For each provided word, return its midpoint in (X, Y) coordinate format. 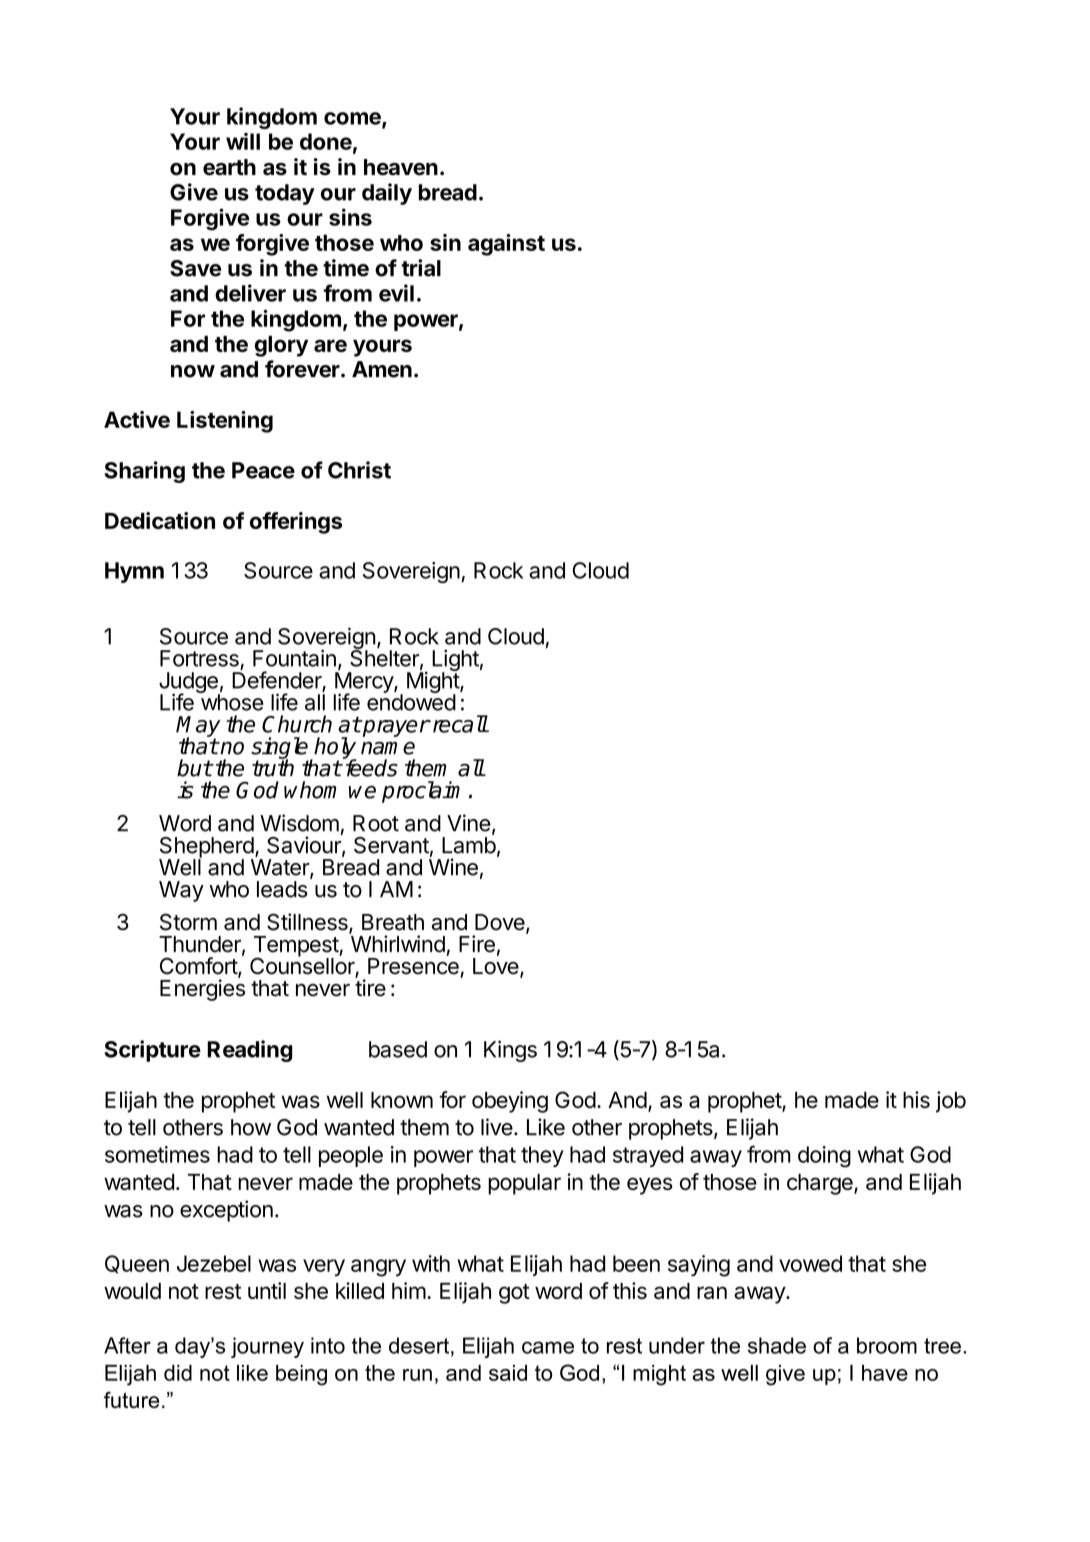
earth (229, 167)
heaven (401, 167)
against (506, 245)
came (548, 1347)
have (885, 1373)
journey (267, 1347)
